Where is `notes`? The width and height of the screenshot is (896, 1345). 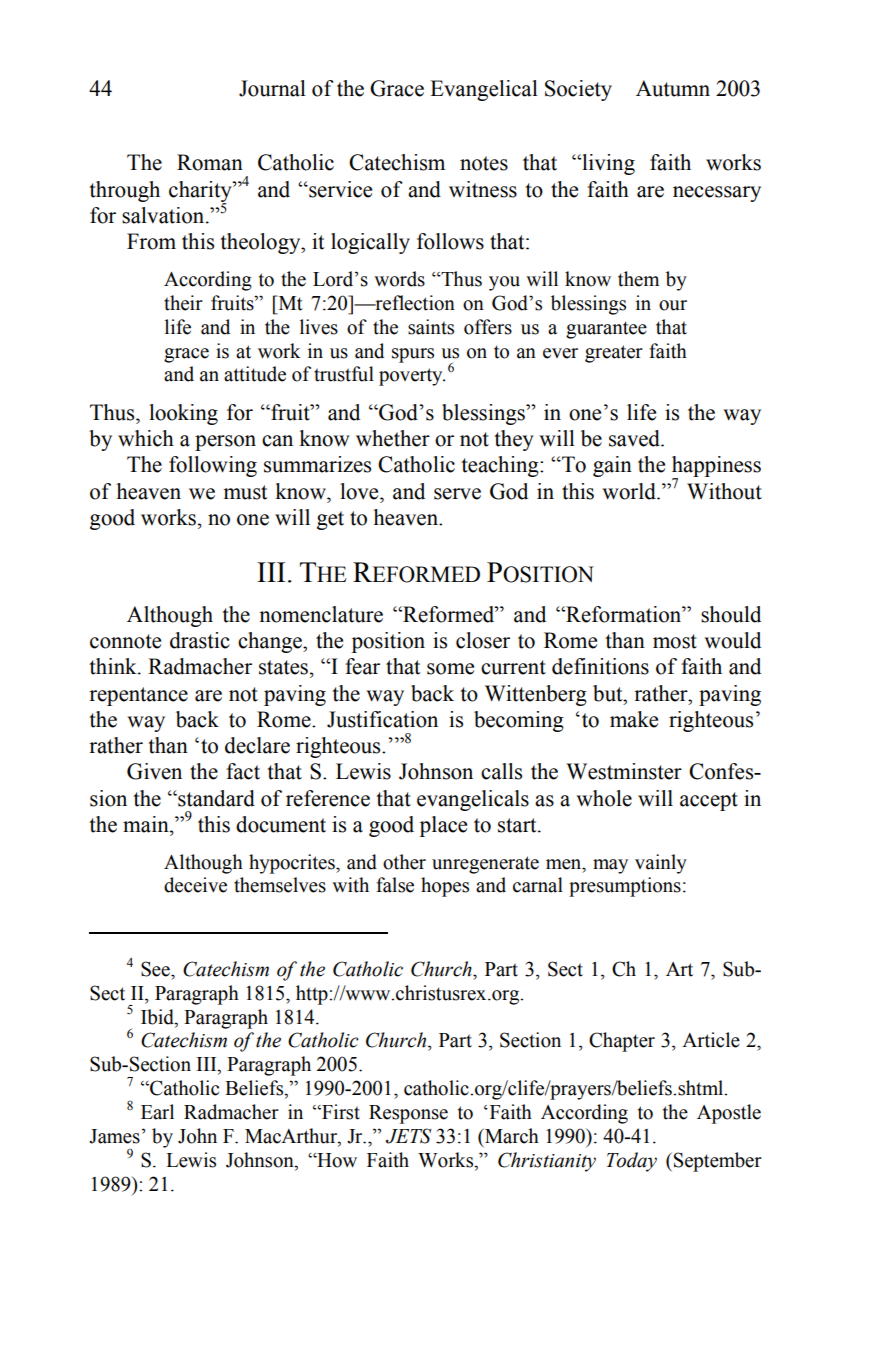 notes is located at coordinates (484, 163).
